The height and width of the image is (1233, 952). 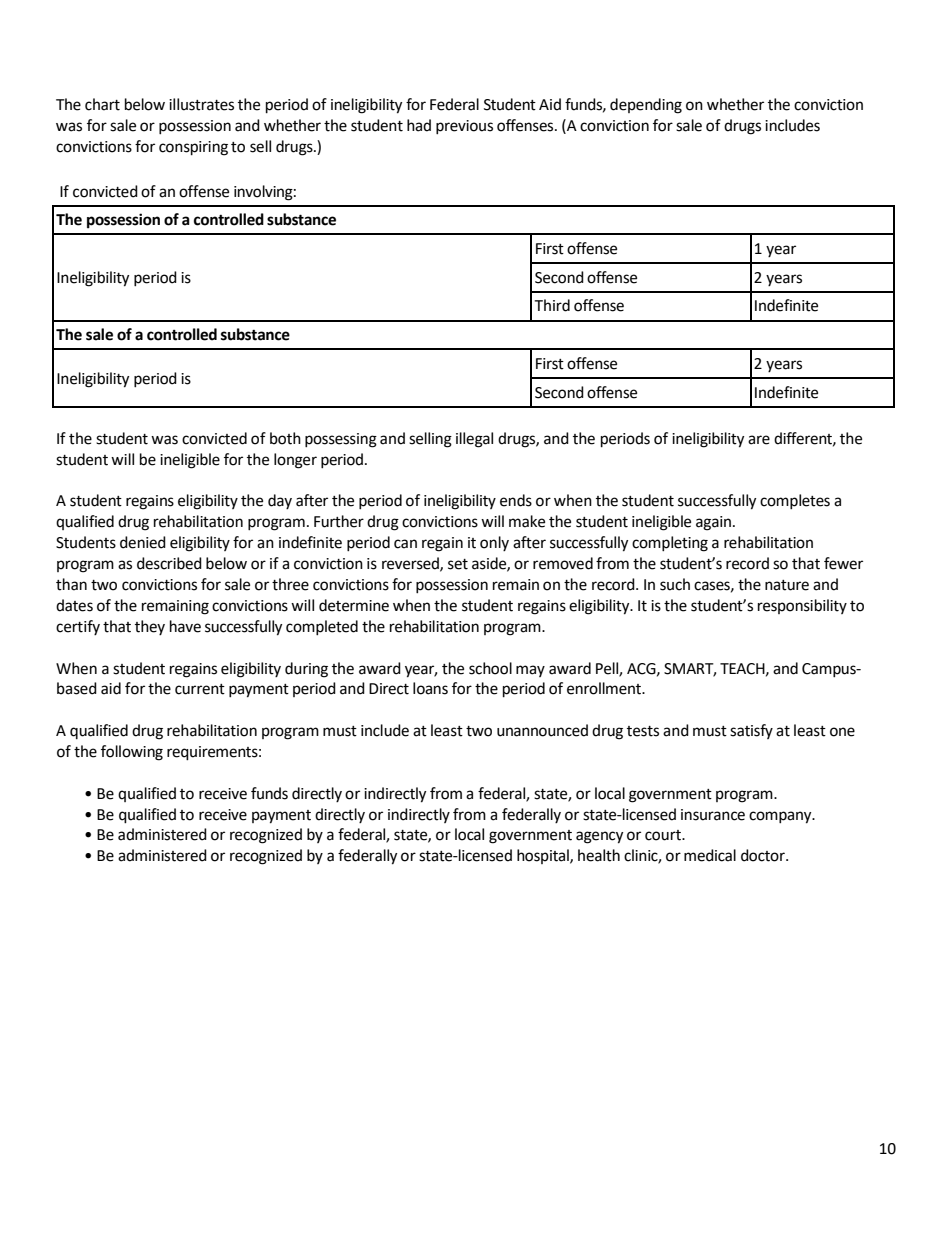 I want to click on following, so click(x=132, y=753).
